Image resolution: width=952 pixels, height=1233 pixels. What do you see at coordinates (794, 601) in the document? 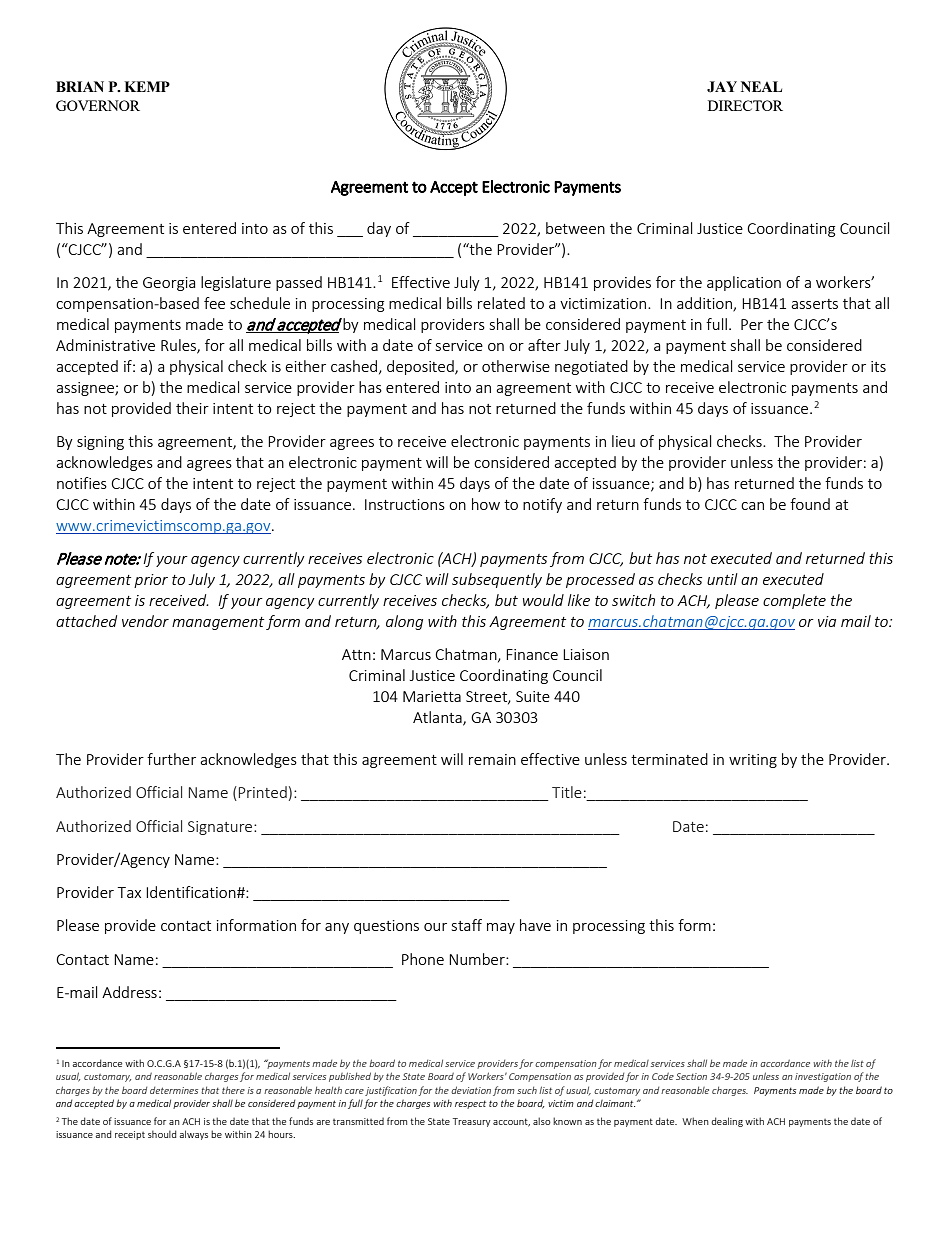
I see `complete` at bounding box center [794, 601].
